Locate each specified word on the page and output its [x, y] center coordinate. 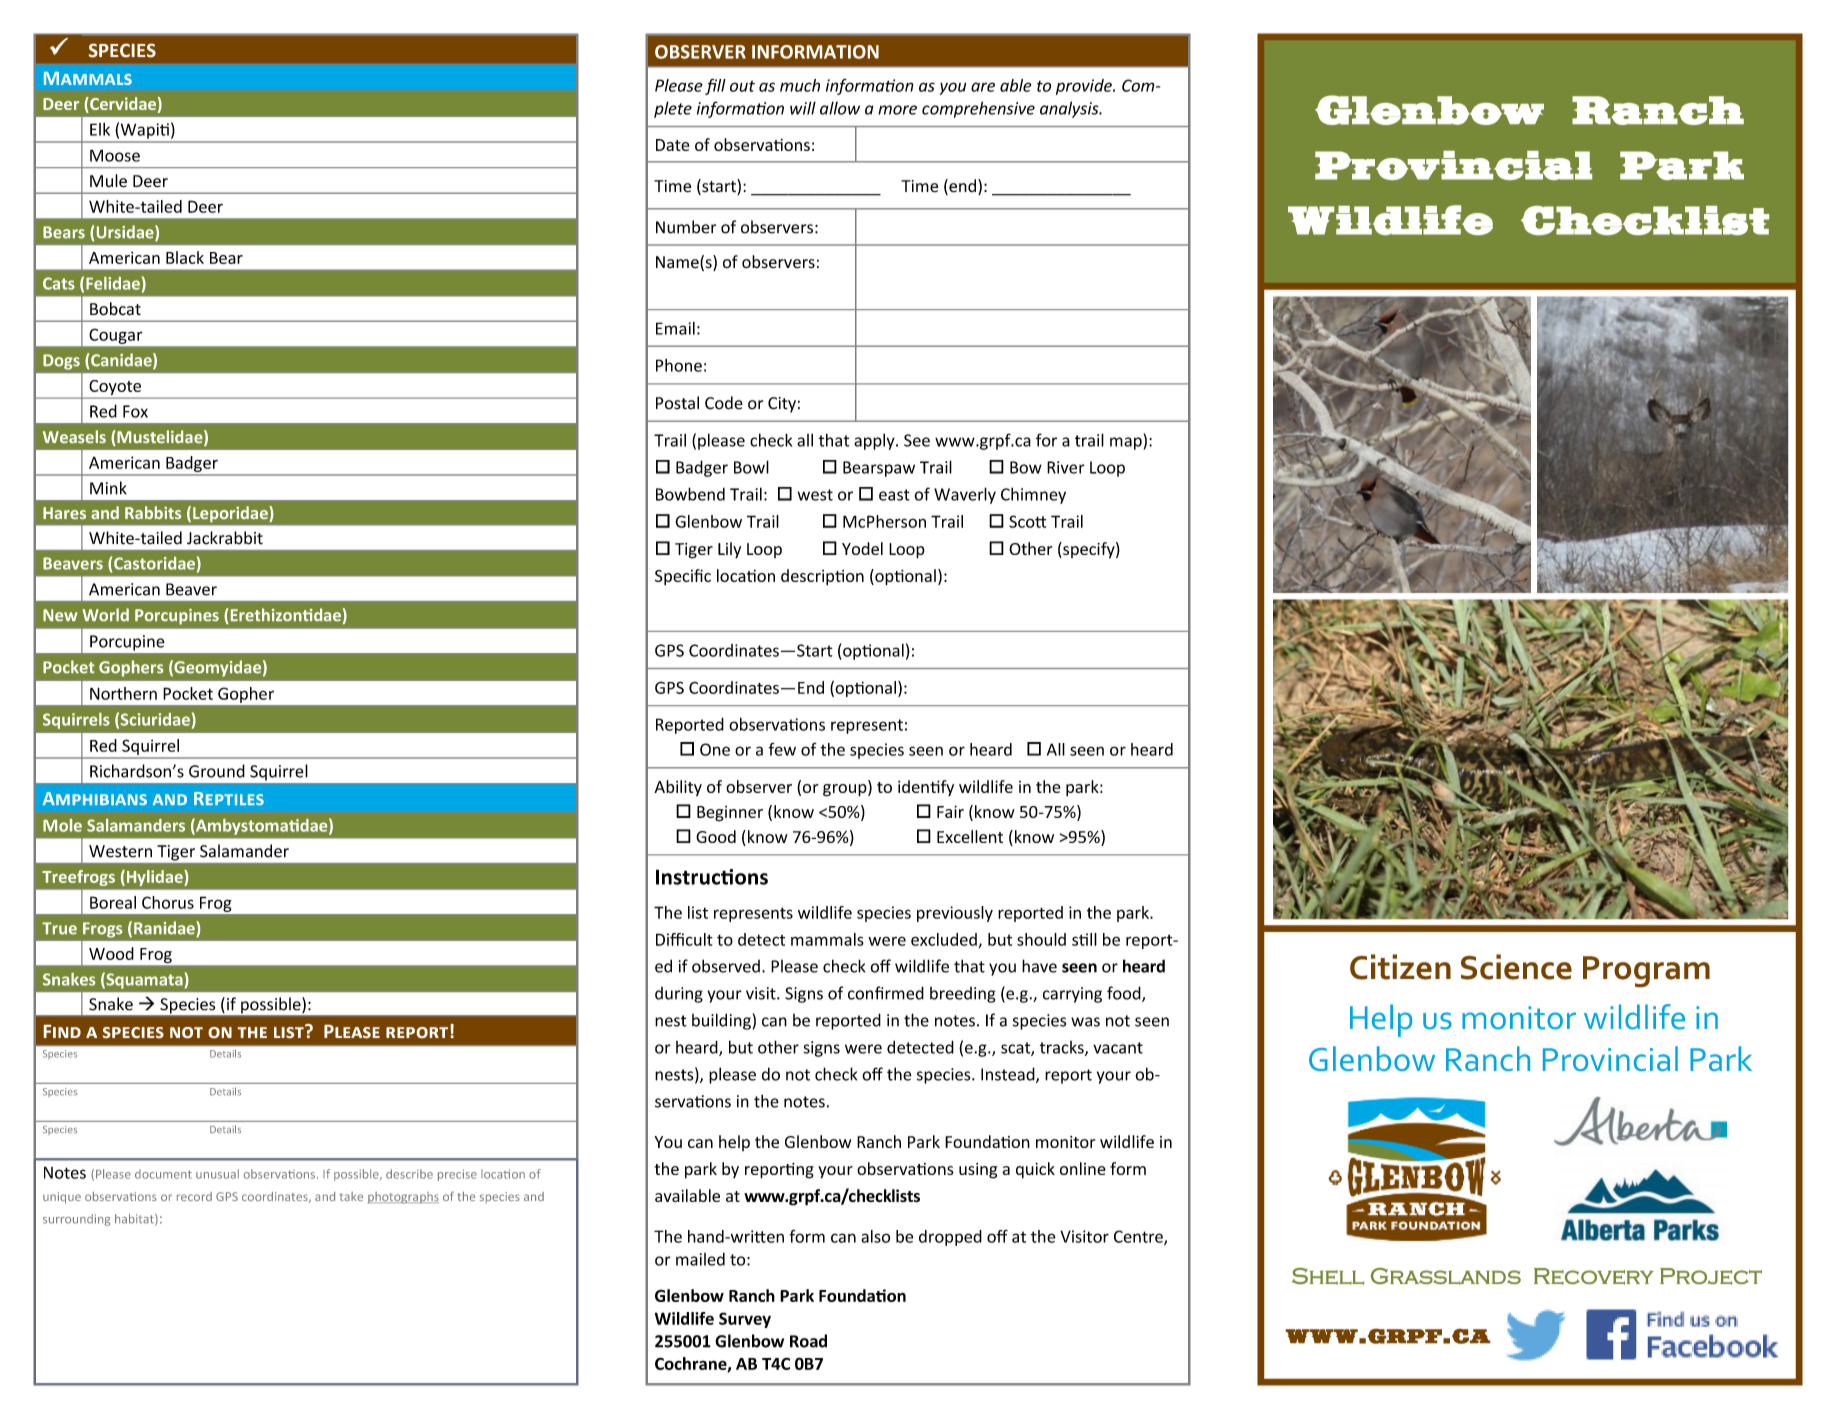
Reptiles [229, 798]
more [897, 110]
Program [1646, 972]
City [782, 405]
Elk [100, 129]
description [822, 577]
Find [62, 1031]
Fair [950, 811]
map [1127, 443]
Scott [1028, 521]
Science [1516, 967]
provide [1085, 87]
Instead [1009, 1075]
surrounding [76, 1220]
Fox [135, 411]
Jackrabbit [225, 538]
